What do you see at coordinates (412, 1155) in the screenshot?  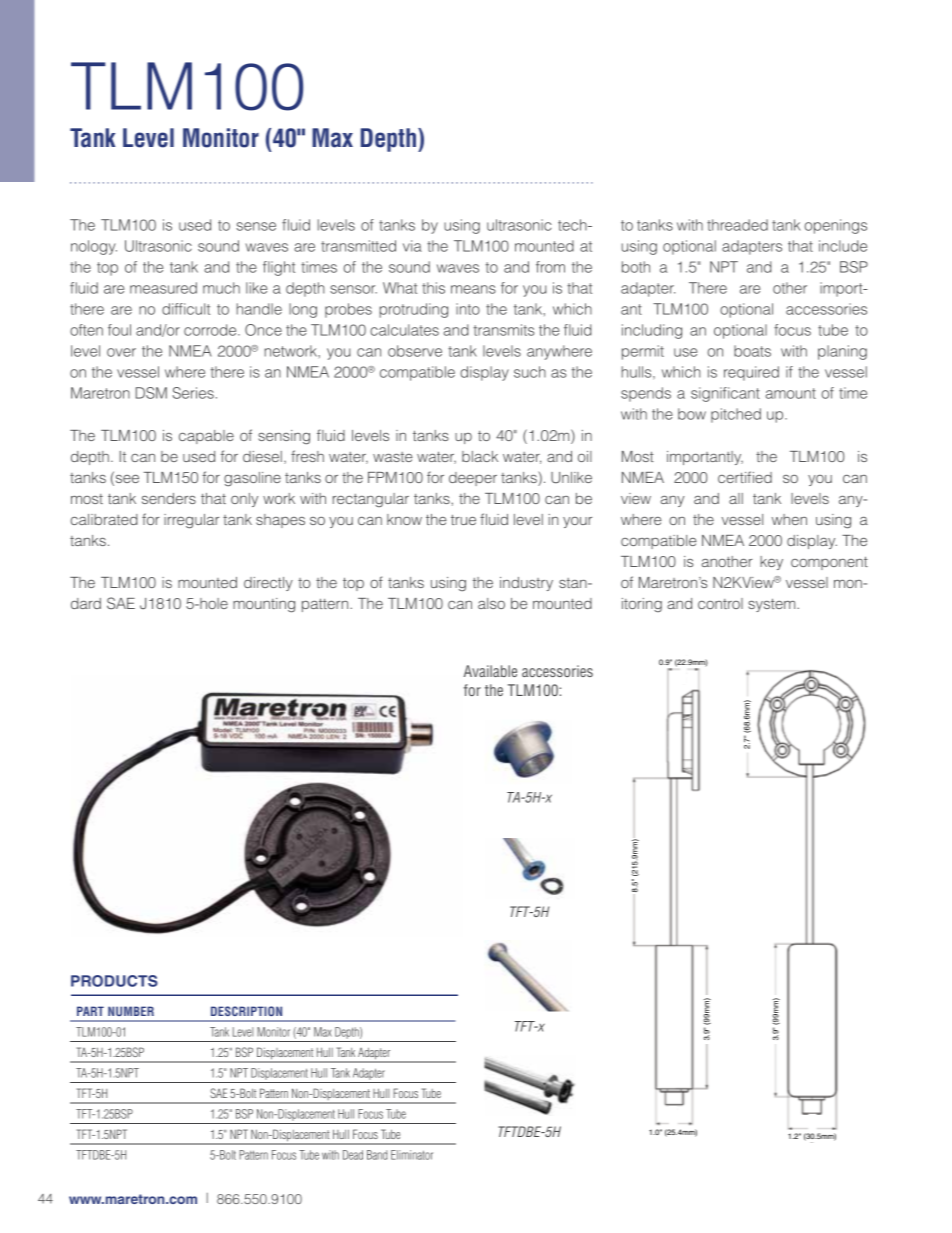 I see `Eliminator` at bounding box center [412, 1155].
